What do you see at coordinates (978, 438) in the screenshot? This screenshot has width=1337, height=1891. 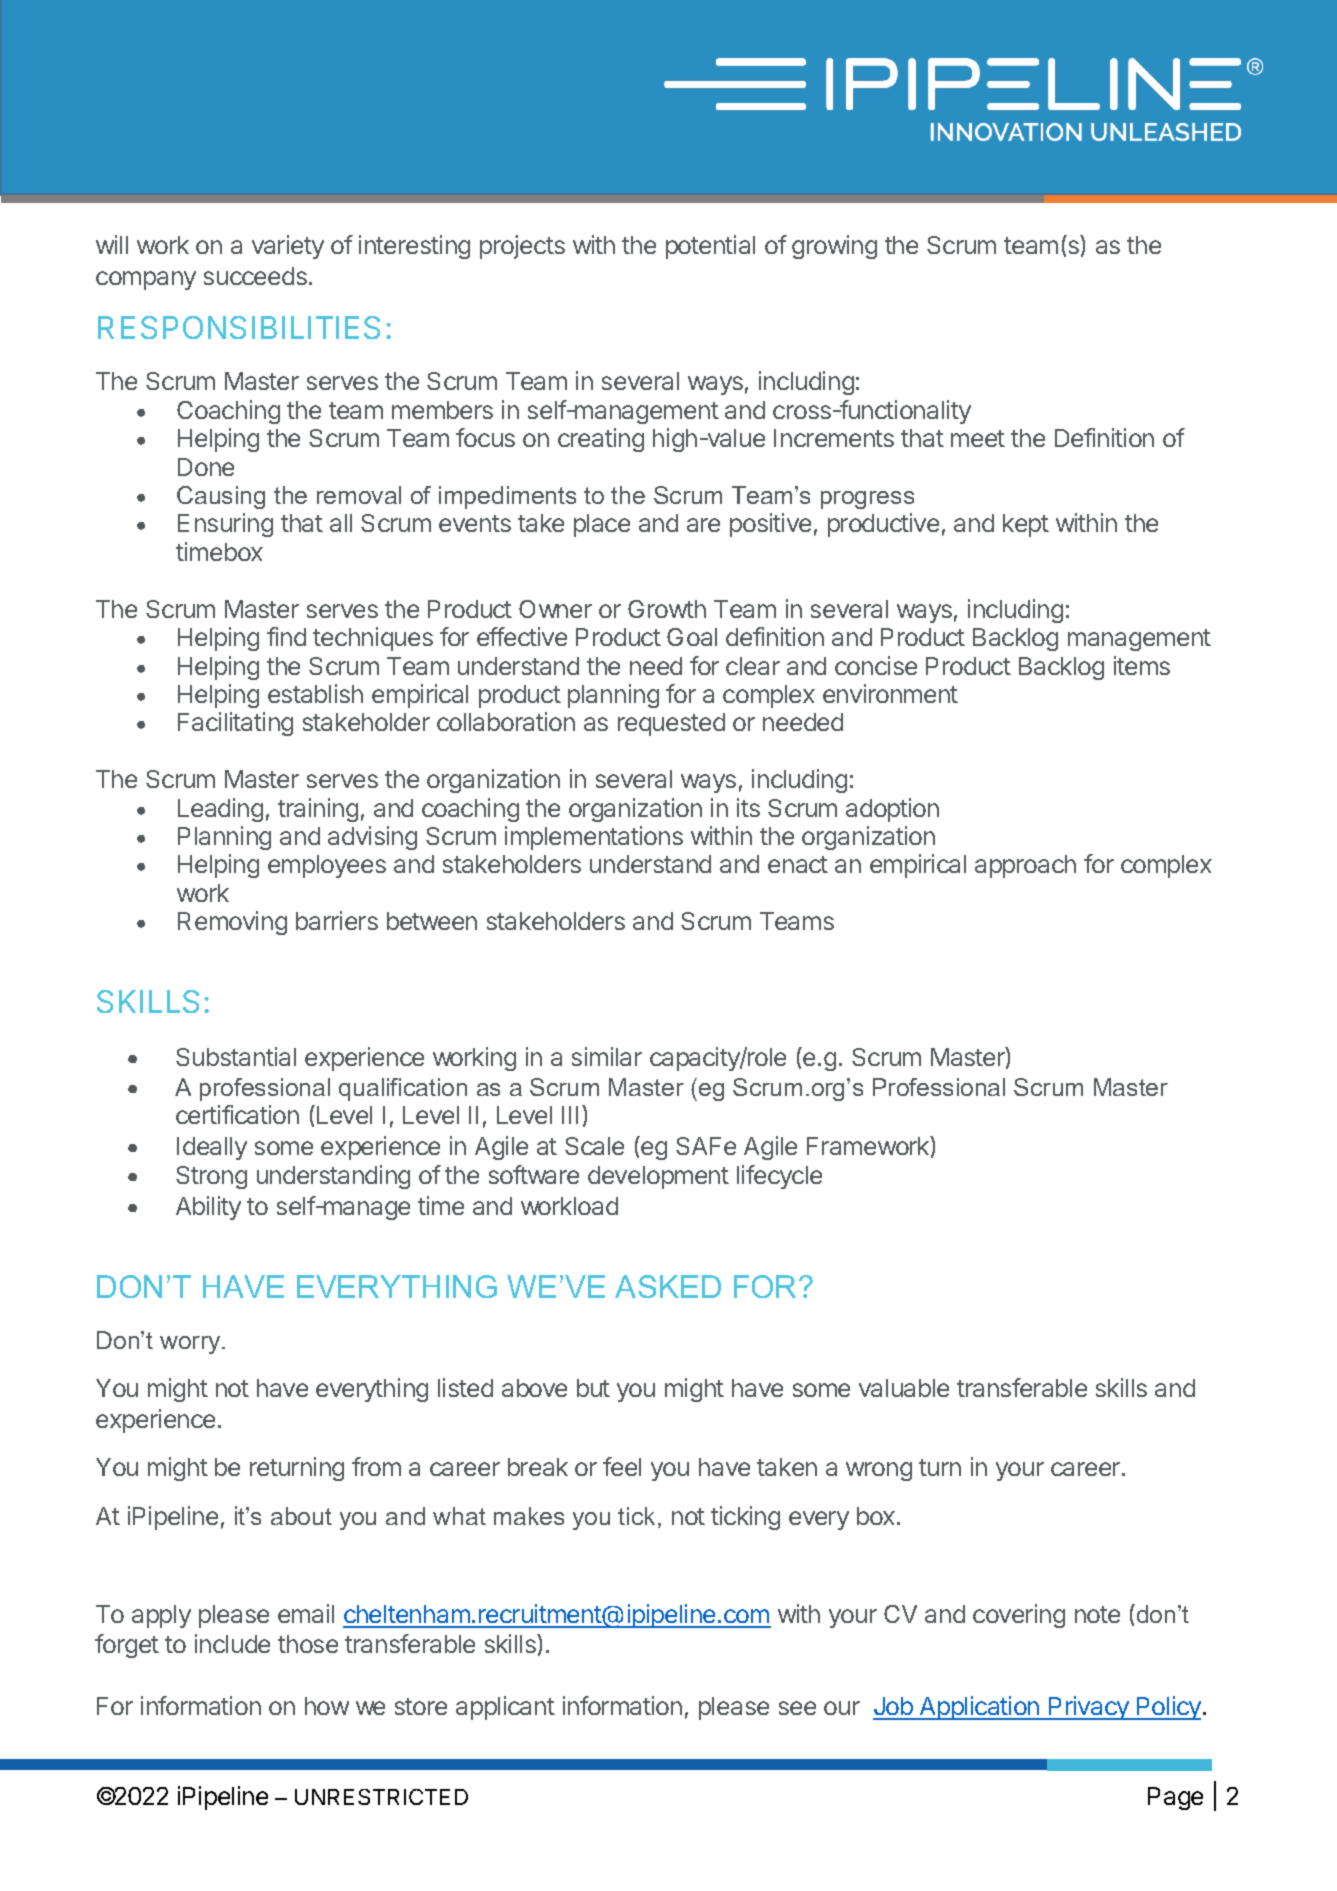 I see `meet` at bounding box center [978, 438].
